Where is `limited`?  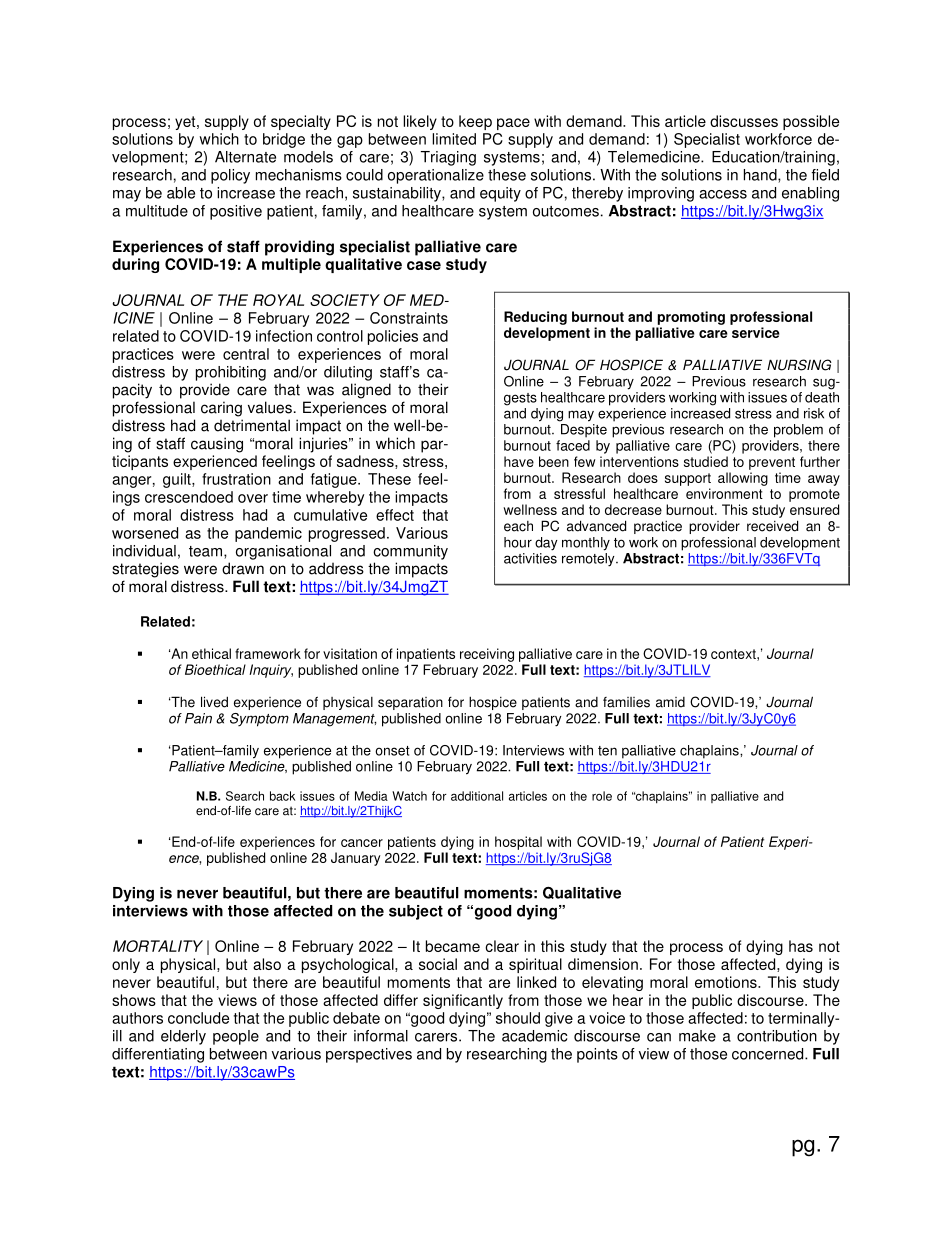 limited is located at coordinates (454, 139).
